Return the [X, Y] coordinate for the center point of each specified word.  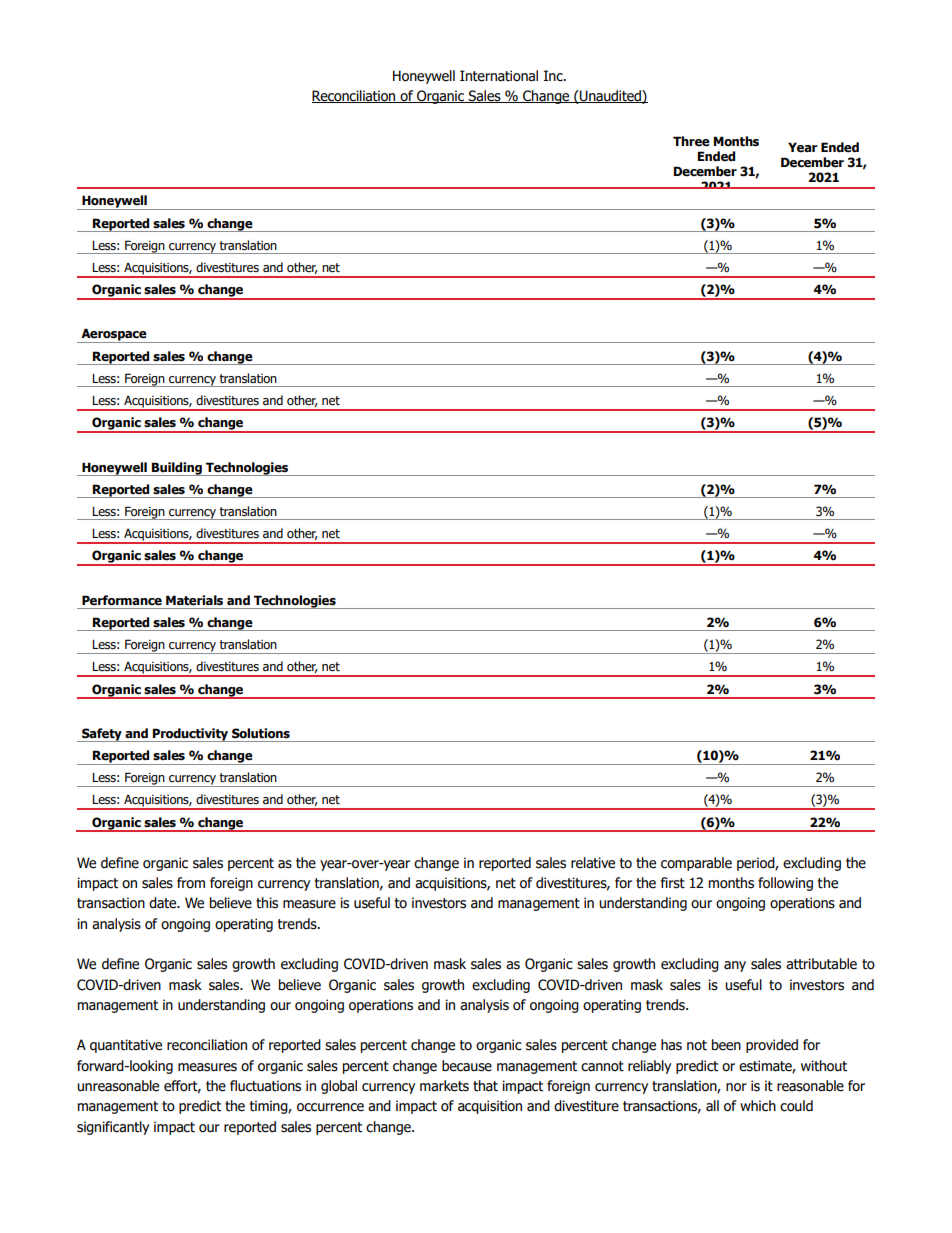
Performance [122, 600]
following [785, 884]
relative [593, 863]
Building [177, 469]
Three [691, 141]
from [191, 883]
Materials [194, 600]
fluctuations [265, 1086]
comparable [696, 864]
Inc [554, 76]
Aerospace [114, 335]
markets [444, 1086]
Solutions [261, 733]
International [499, 76]
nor [736, 1087]
